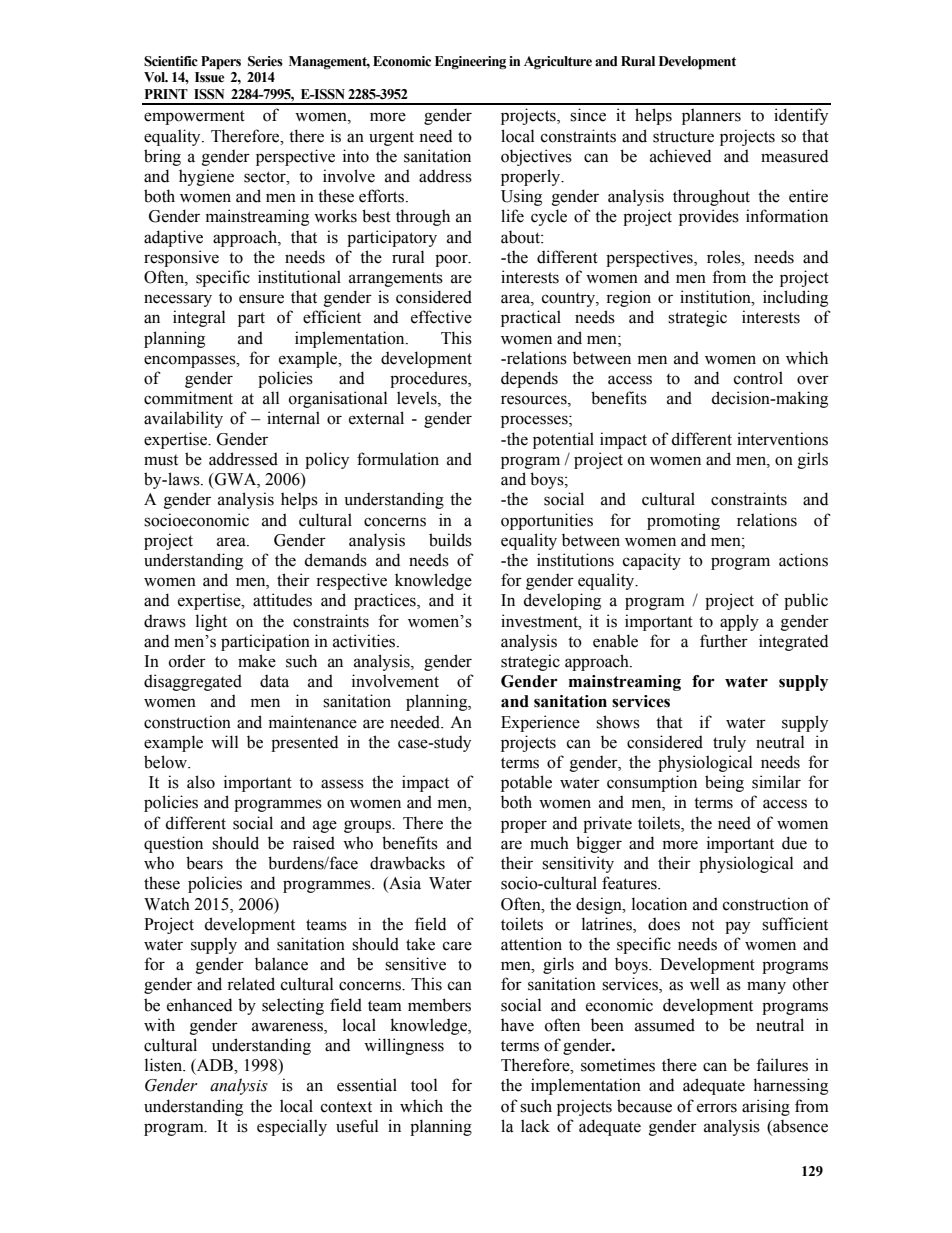  Describe the element at coordinates (535, 1126) in the screenshot. I see `lack` at that location.
